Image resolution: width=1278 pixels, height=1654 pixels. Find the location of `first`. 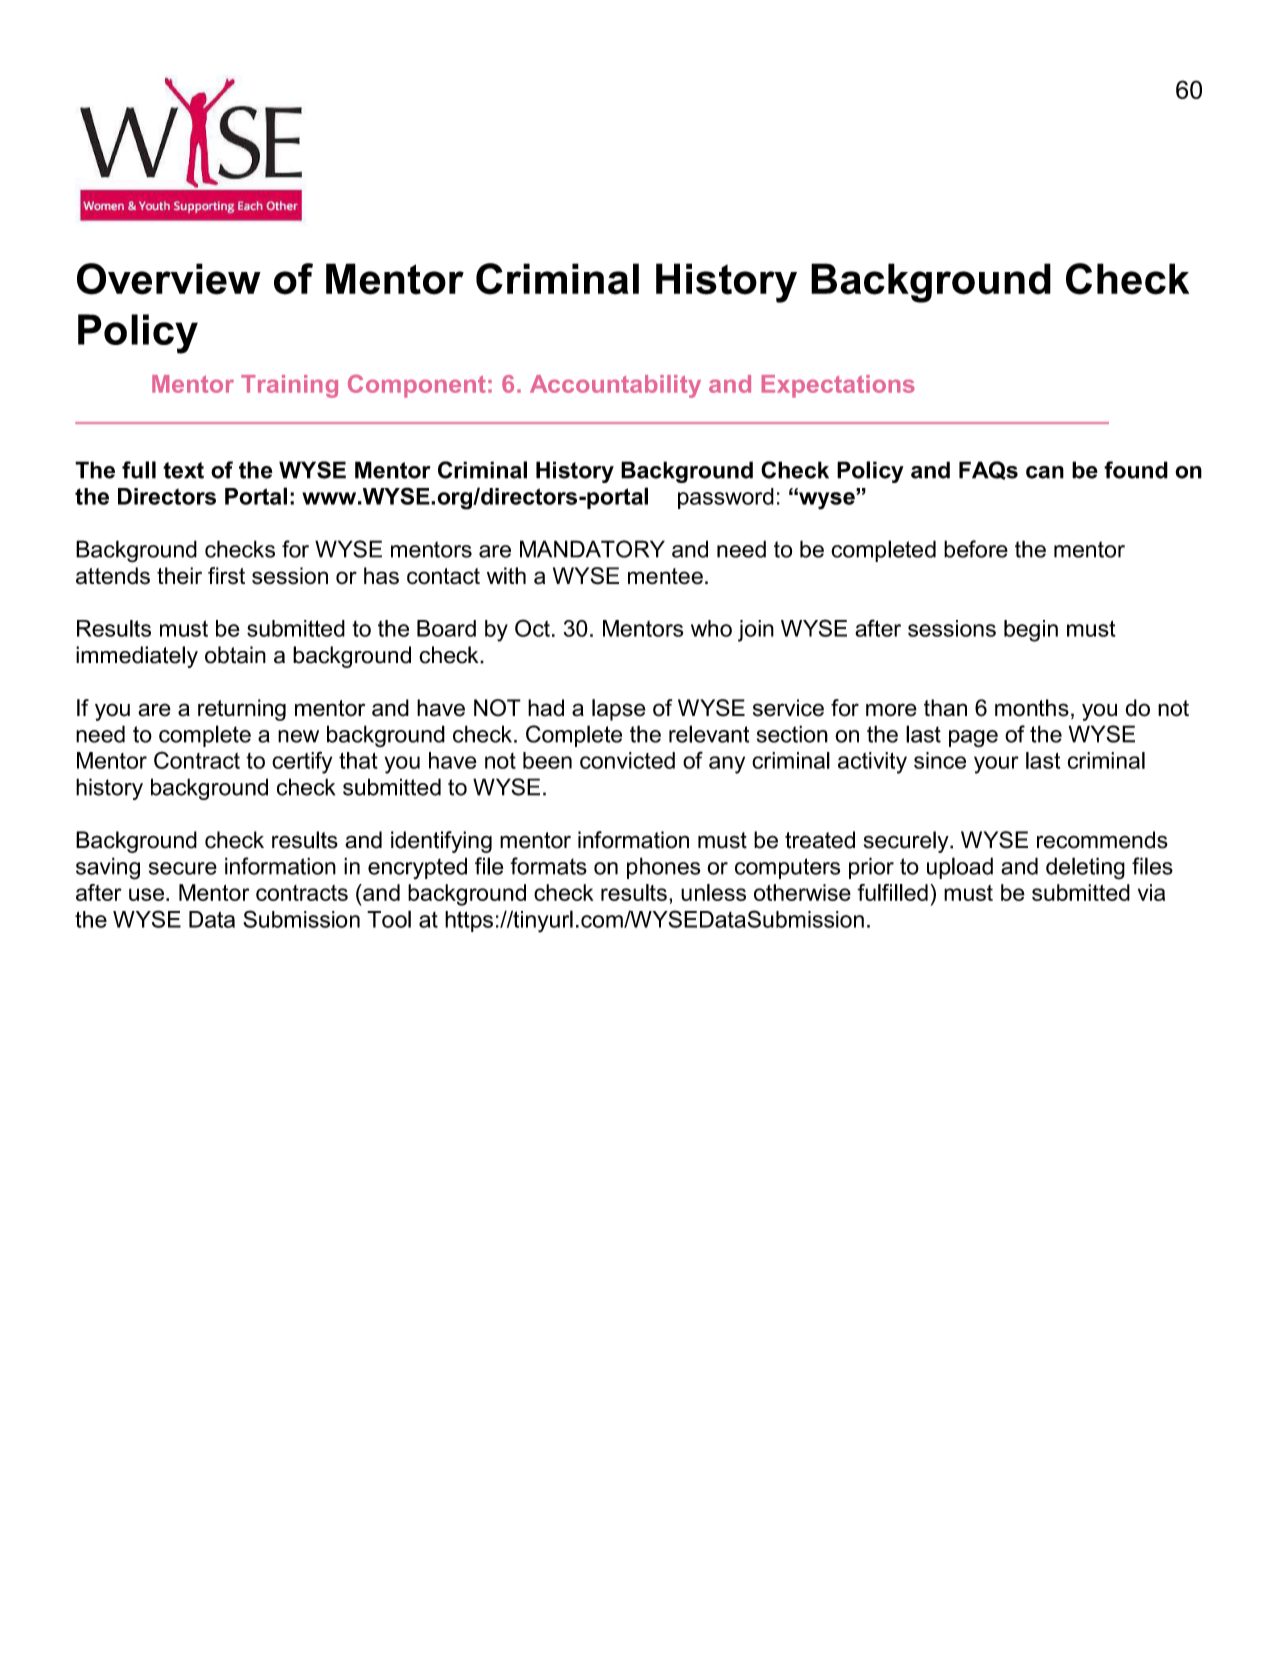

first is located at coordinates (226, 576).
